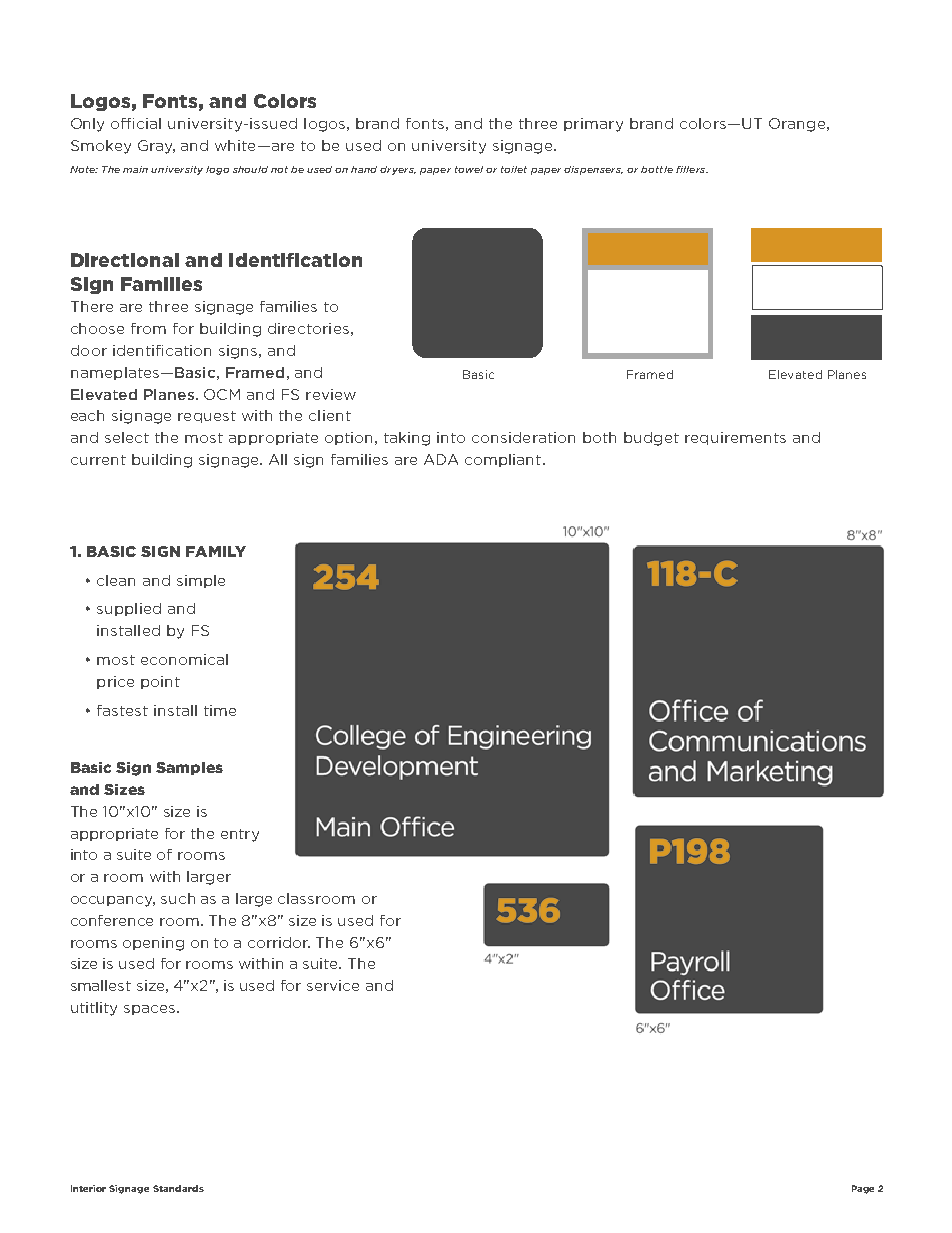 The height and width of the screenshot is (1233, 952). What do you see at coordinates (599, 437) in the screenshot?
I see `both` at bounding box center [599, 437].
